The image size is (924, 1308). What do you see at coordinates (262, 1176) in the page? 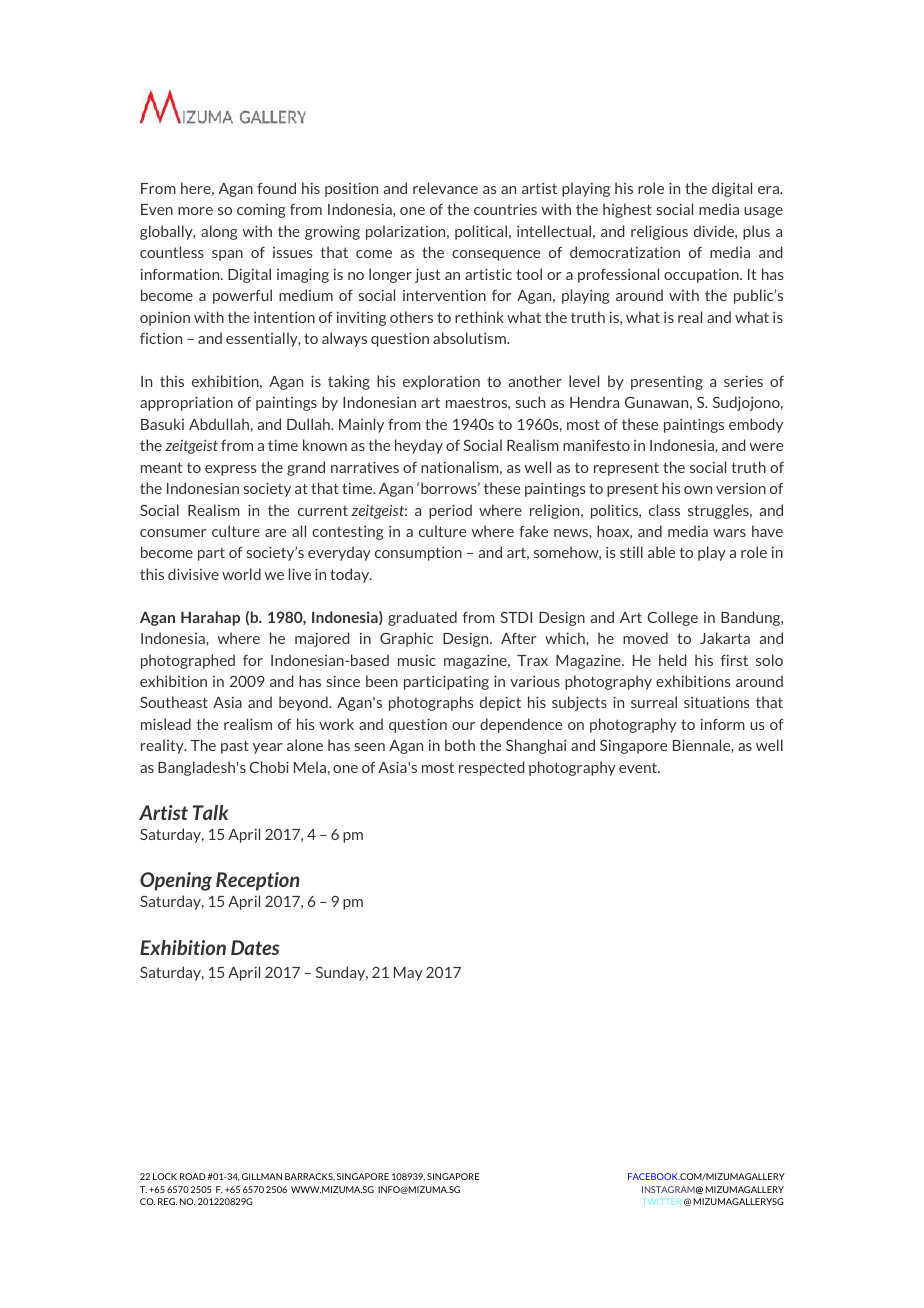
I see `GILLMAN` at bounding box center [262, 1176].
